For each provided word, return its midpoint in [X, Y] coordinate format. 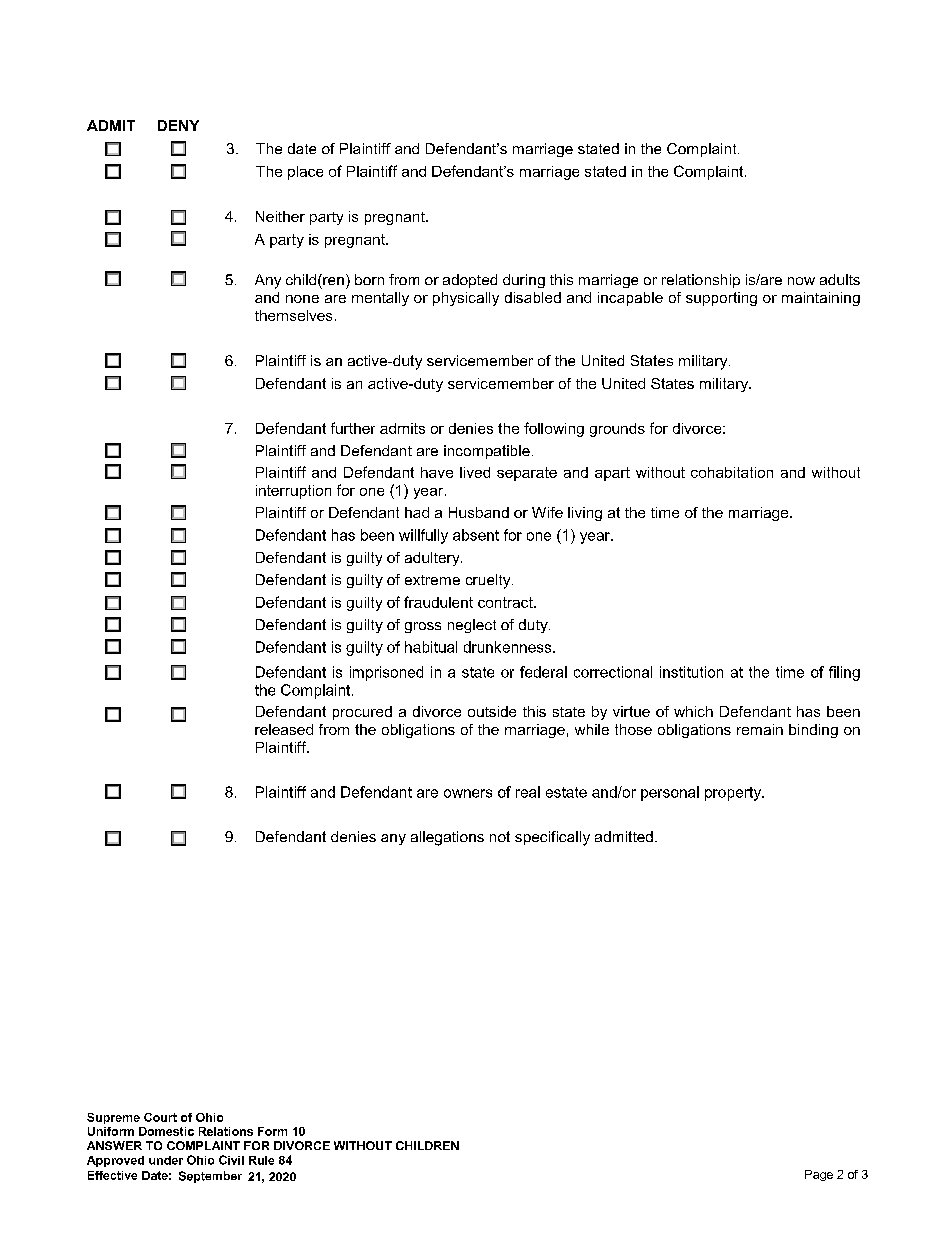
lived [475, 472]
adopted [470, 281]
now [801, 281]
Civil [231, 1160]
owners [468, 793]
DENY [178, 125]
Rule [261, 1160]
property [734, 794]
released [284, 729]
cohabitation [732, 472]
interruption [293, 492]
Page [819, 1175]
